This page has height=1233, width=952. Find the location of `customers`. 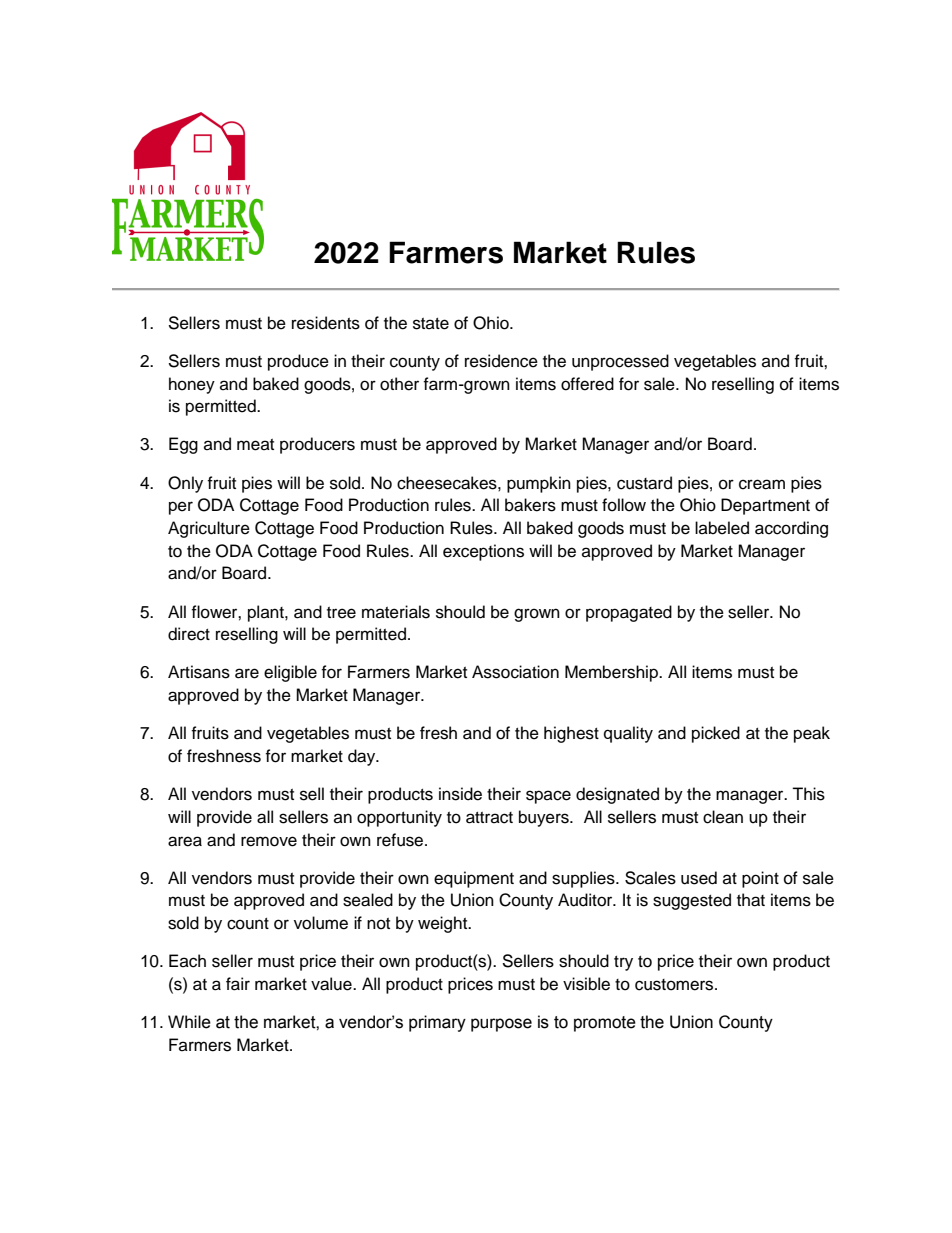

customers is located at coordinates (675, 985).
